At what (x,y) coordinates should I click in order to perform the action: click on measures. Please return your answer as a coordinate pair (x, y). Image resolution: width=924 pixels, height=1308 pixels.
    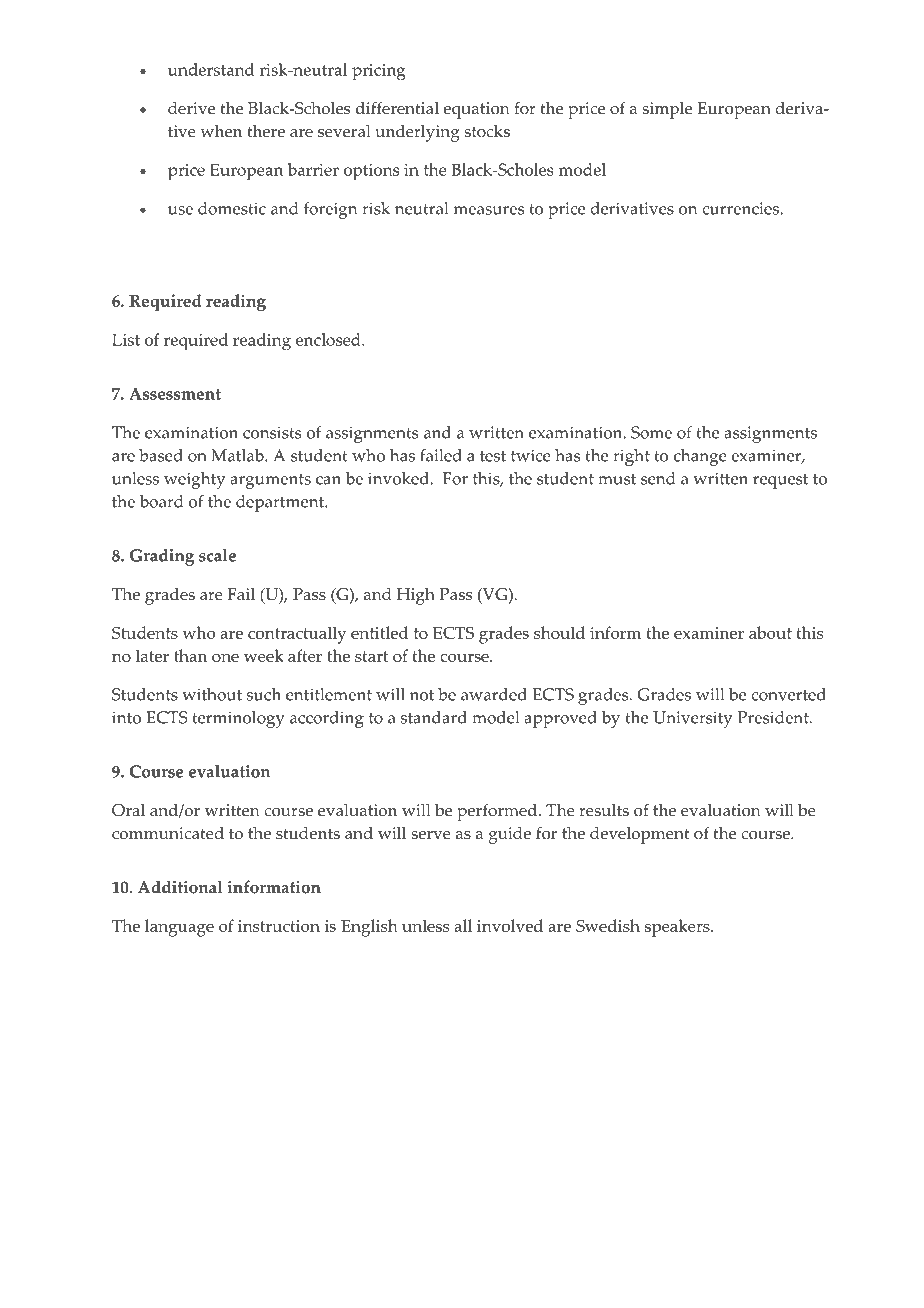
    Looking at the image, I should click on (489, 210).
